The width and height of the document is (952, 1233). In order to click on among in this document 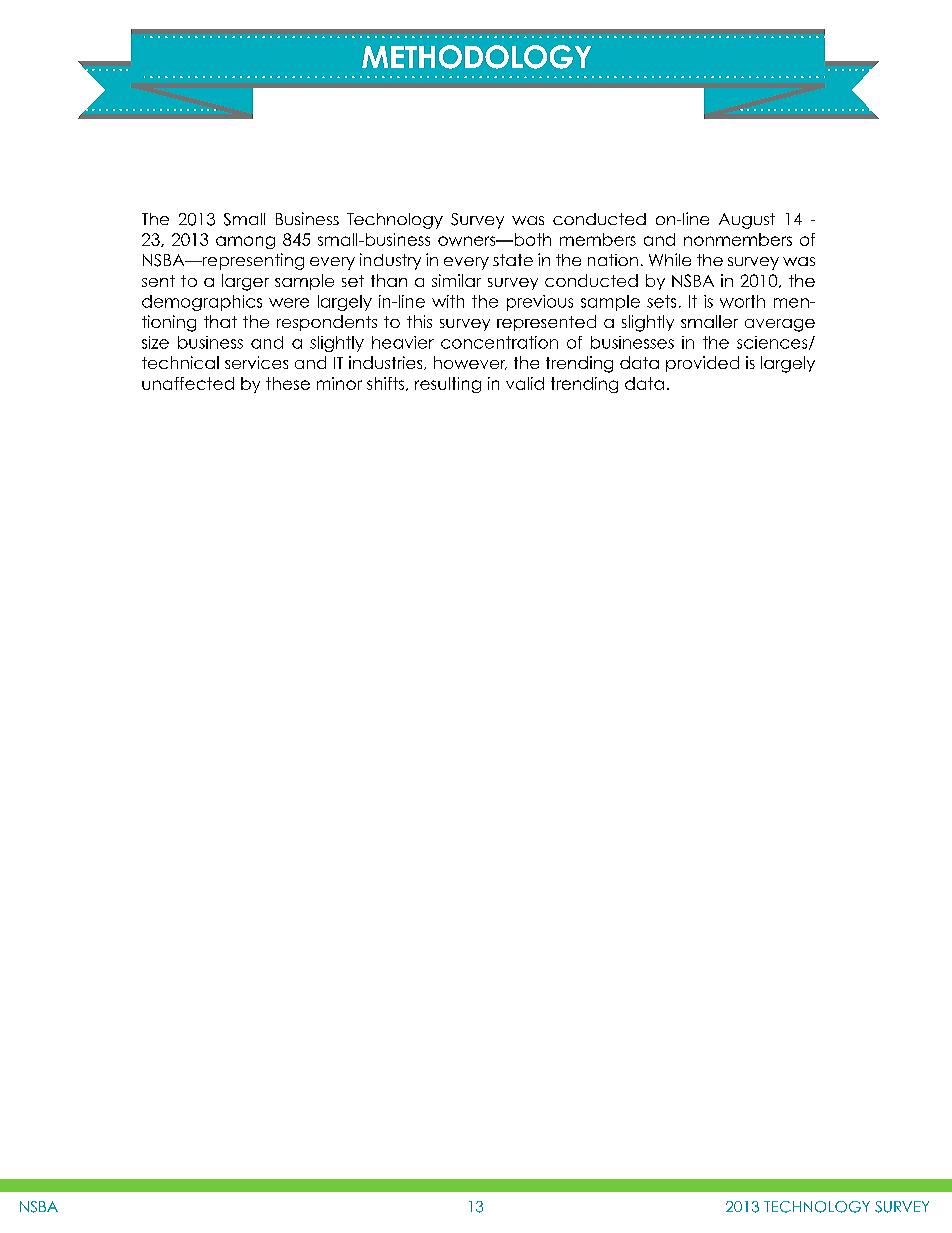, I will do `click(245, 242)`.
